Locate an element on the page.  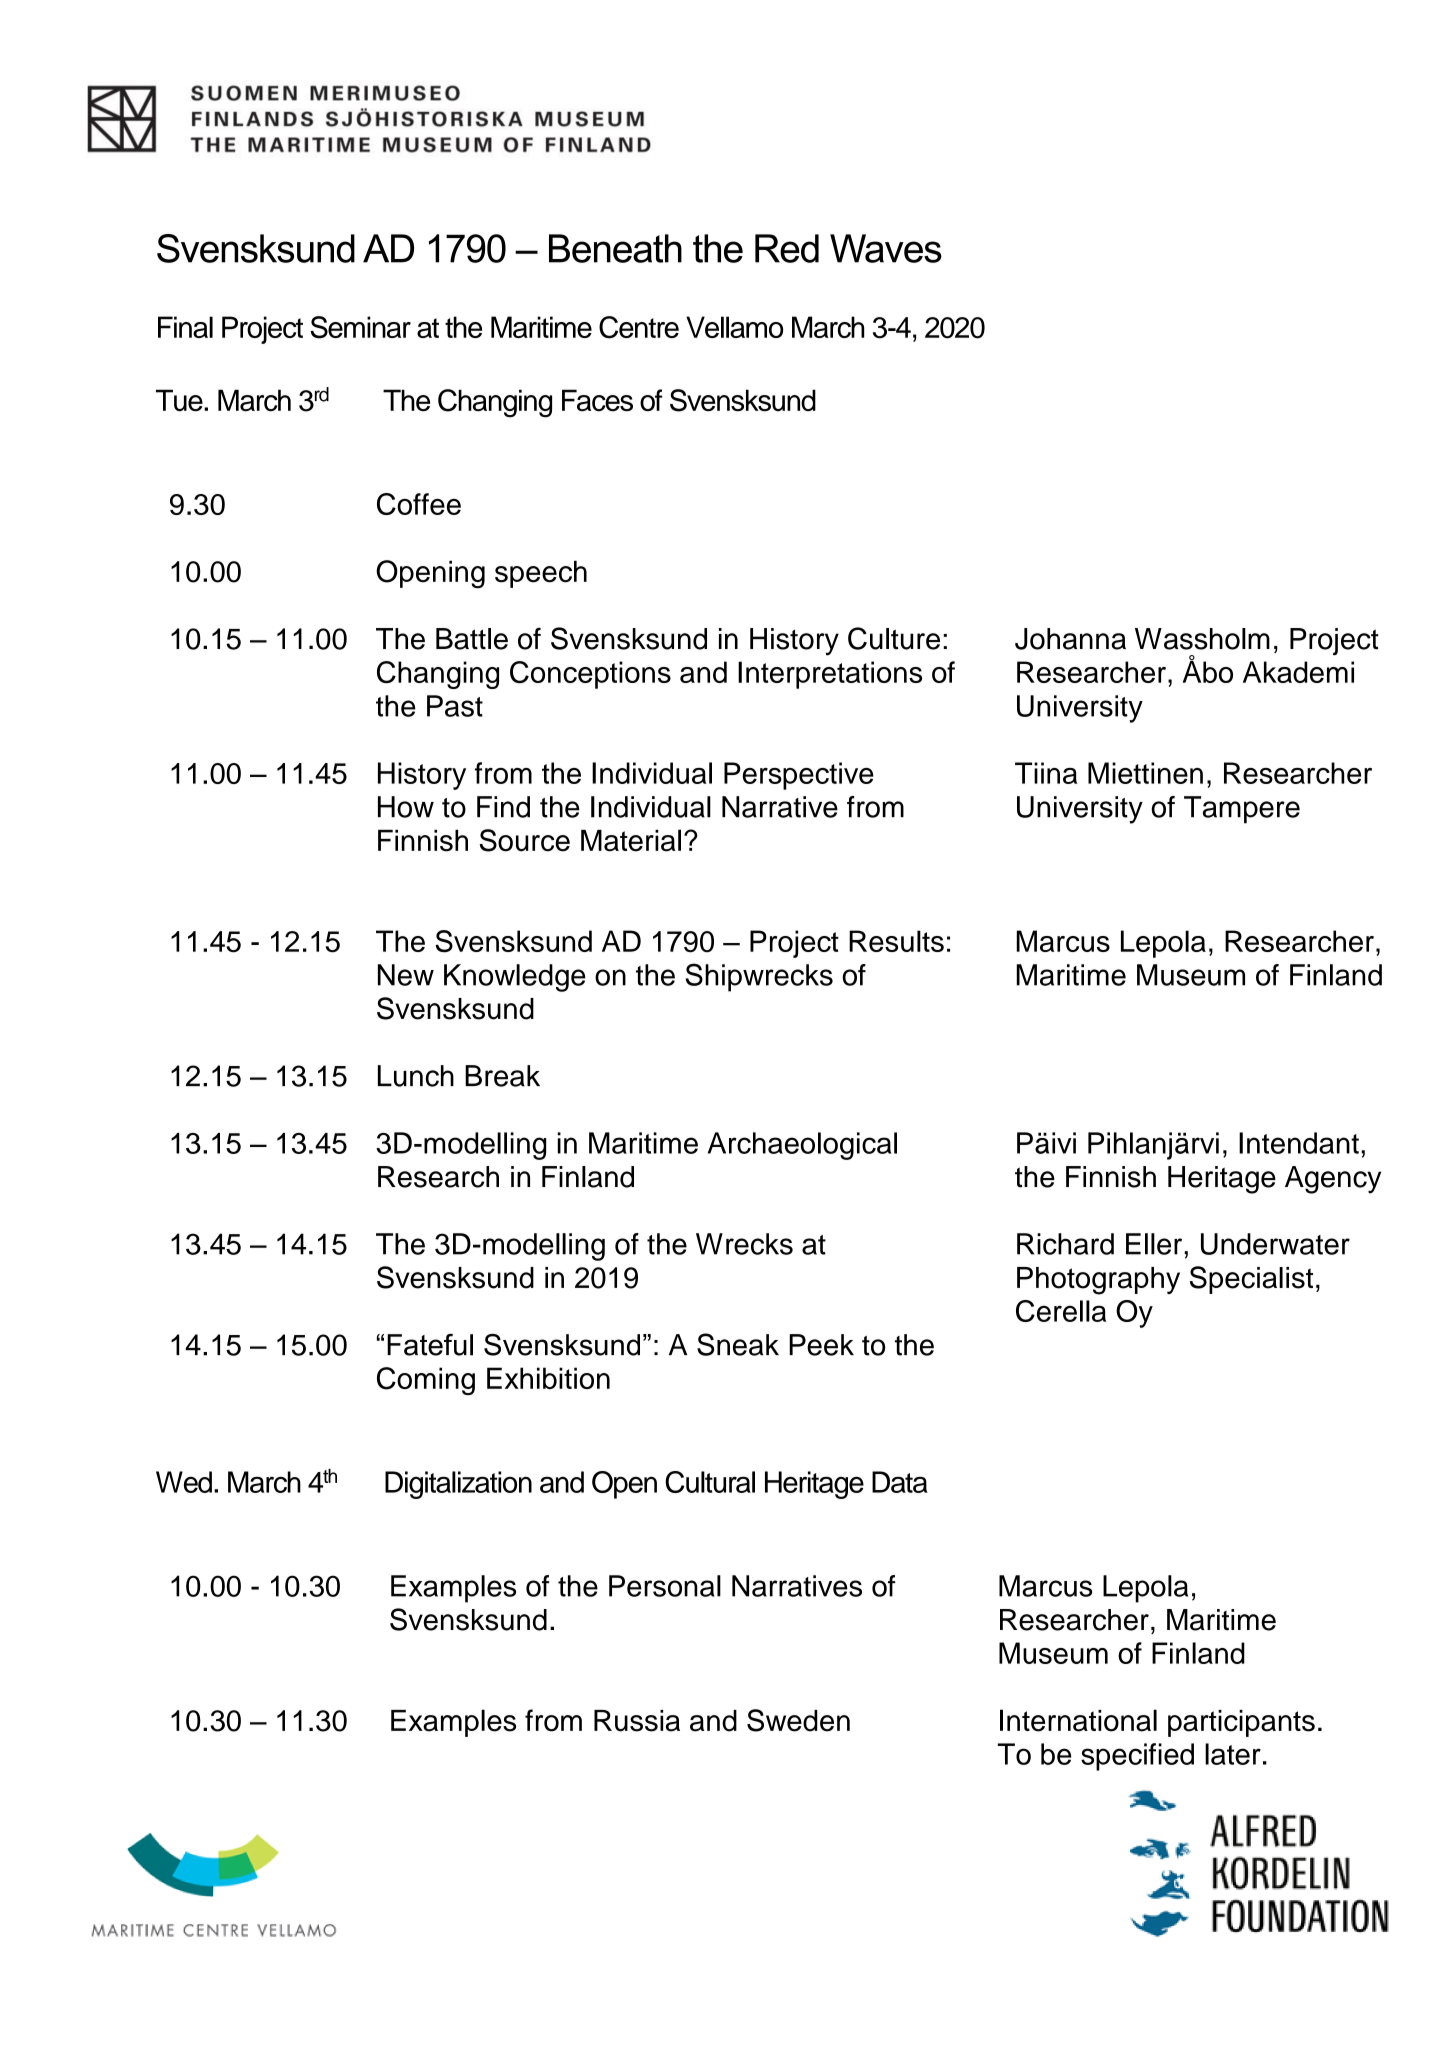
Sneak is located at coordinates (738, 1344).
